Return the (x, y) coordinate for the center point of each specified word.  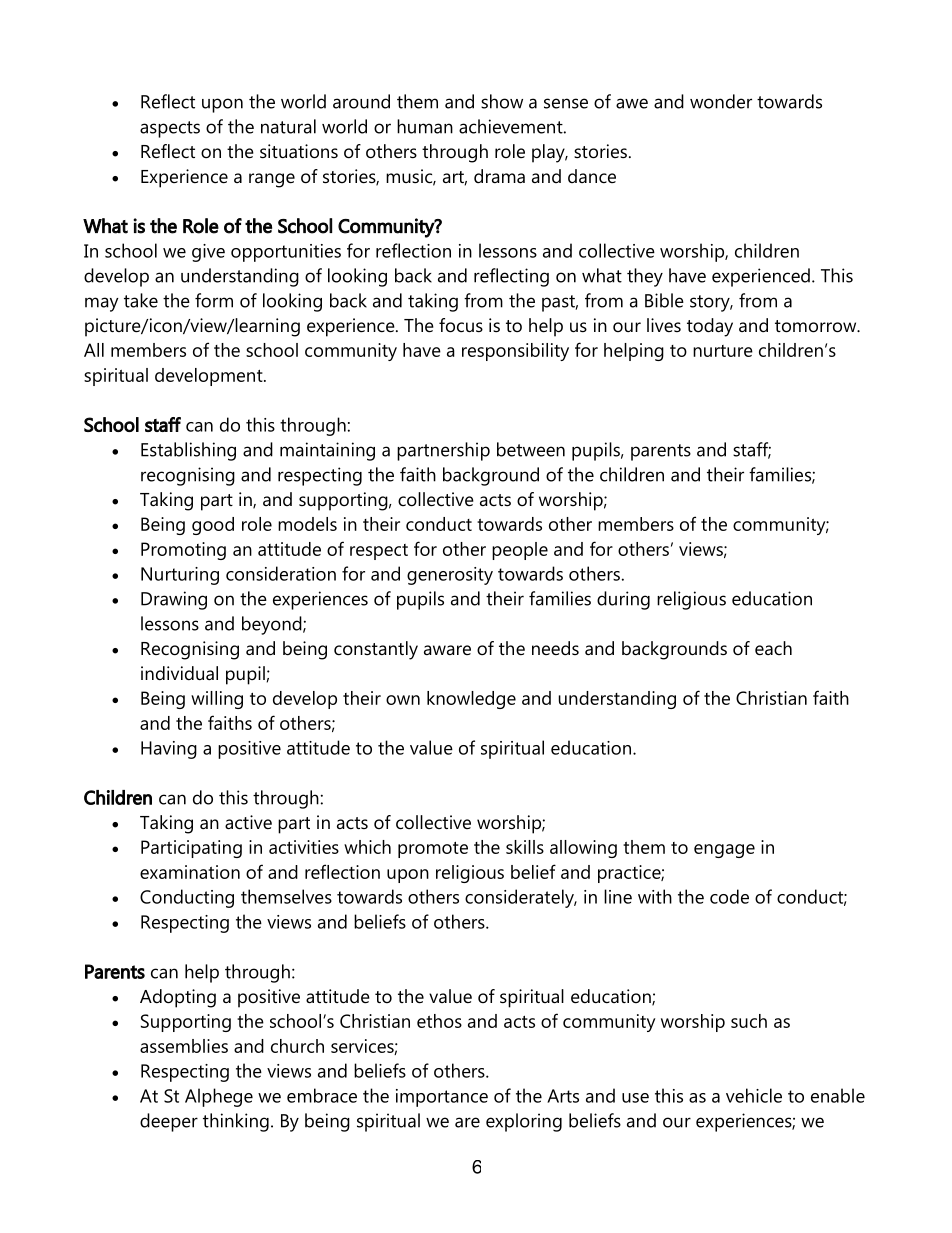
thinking (236, 1122)
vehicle (754, 1095)
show (502, 101)
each (773, 648)
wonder (721, 101)
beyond (273, 625)
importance (442, 1098)
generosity (450, 576)
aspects (170, 129)
